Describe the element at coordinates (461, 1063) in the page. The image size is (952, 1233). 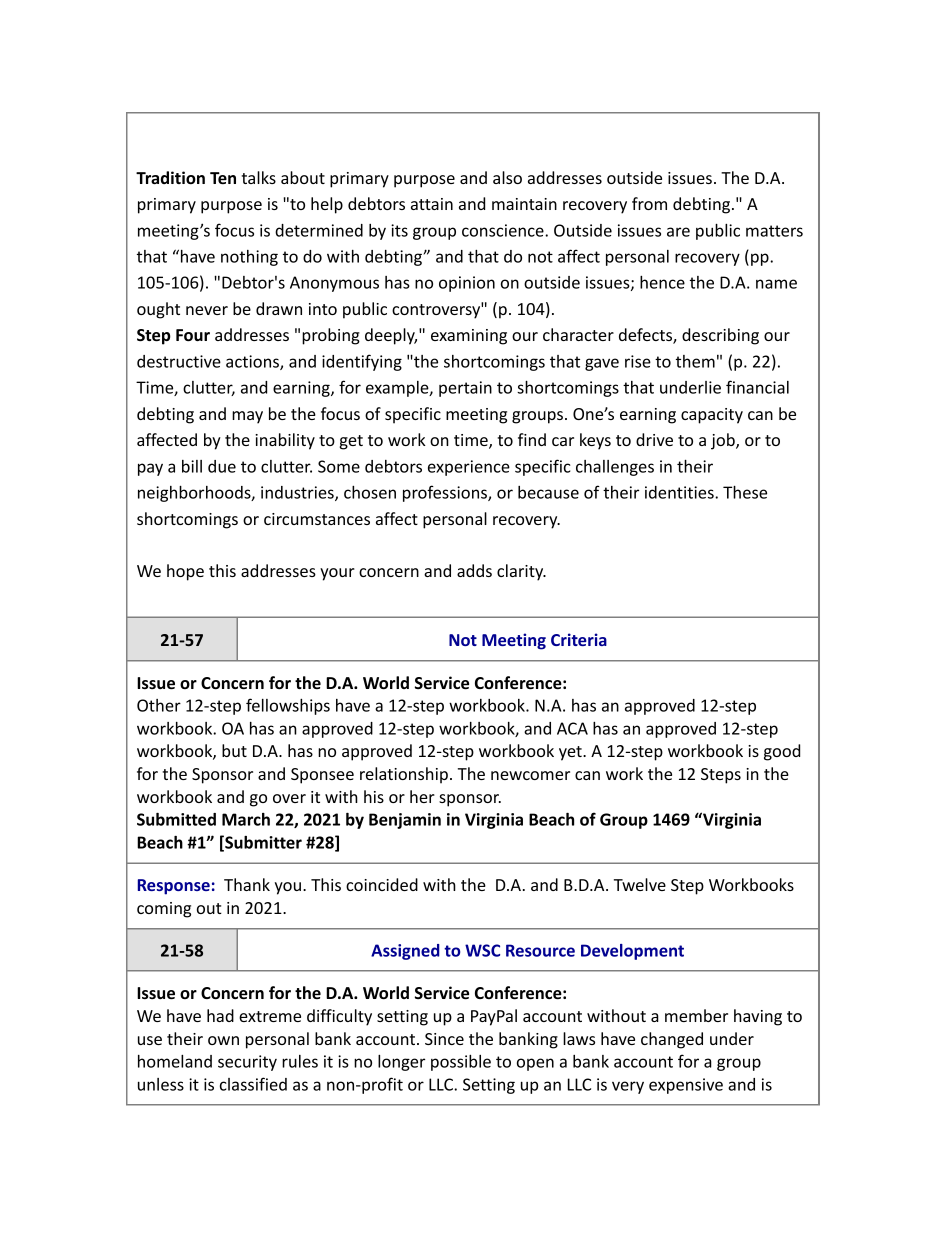
I see `possible` at that location.
